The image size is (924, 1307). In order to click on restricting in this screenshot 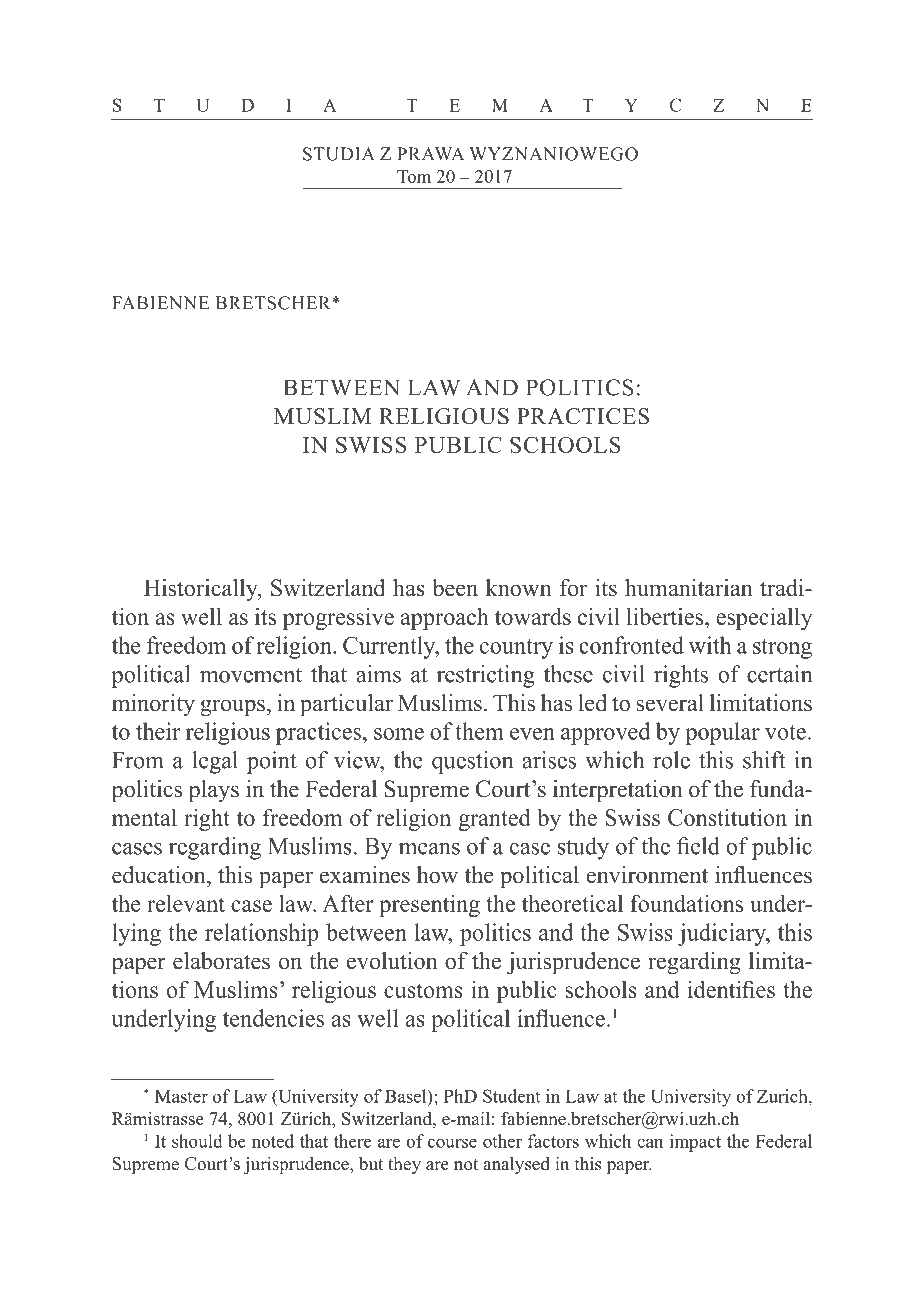, I will do `click(486, 676)`.
